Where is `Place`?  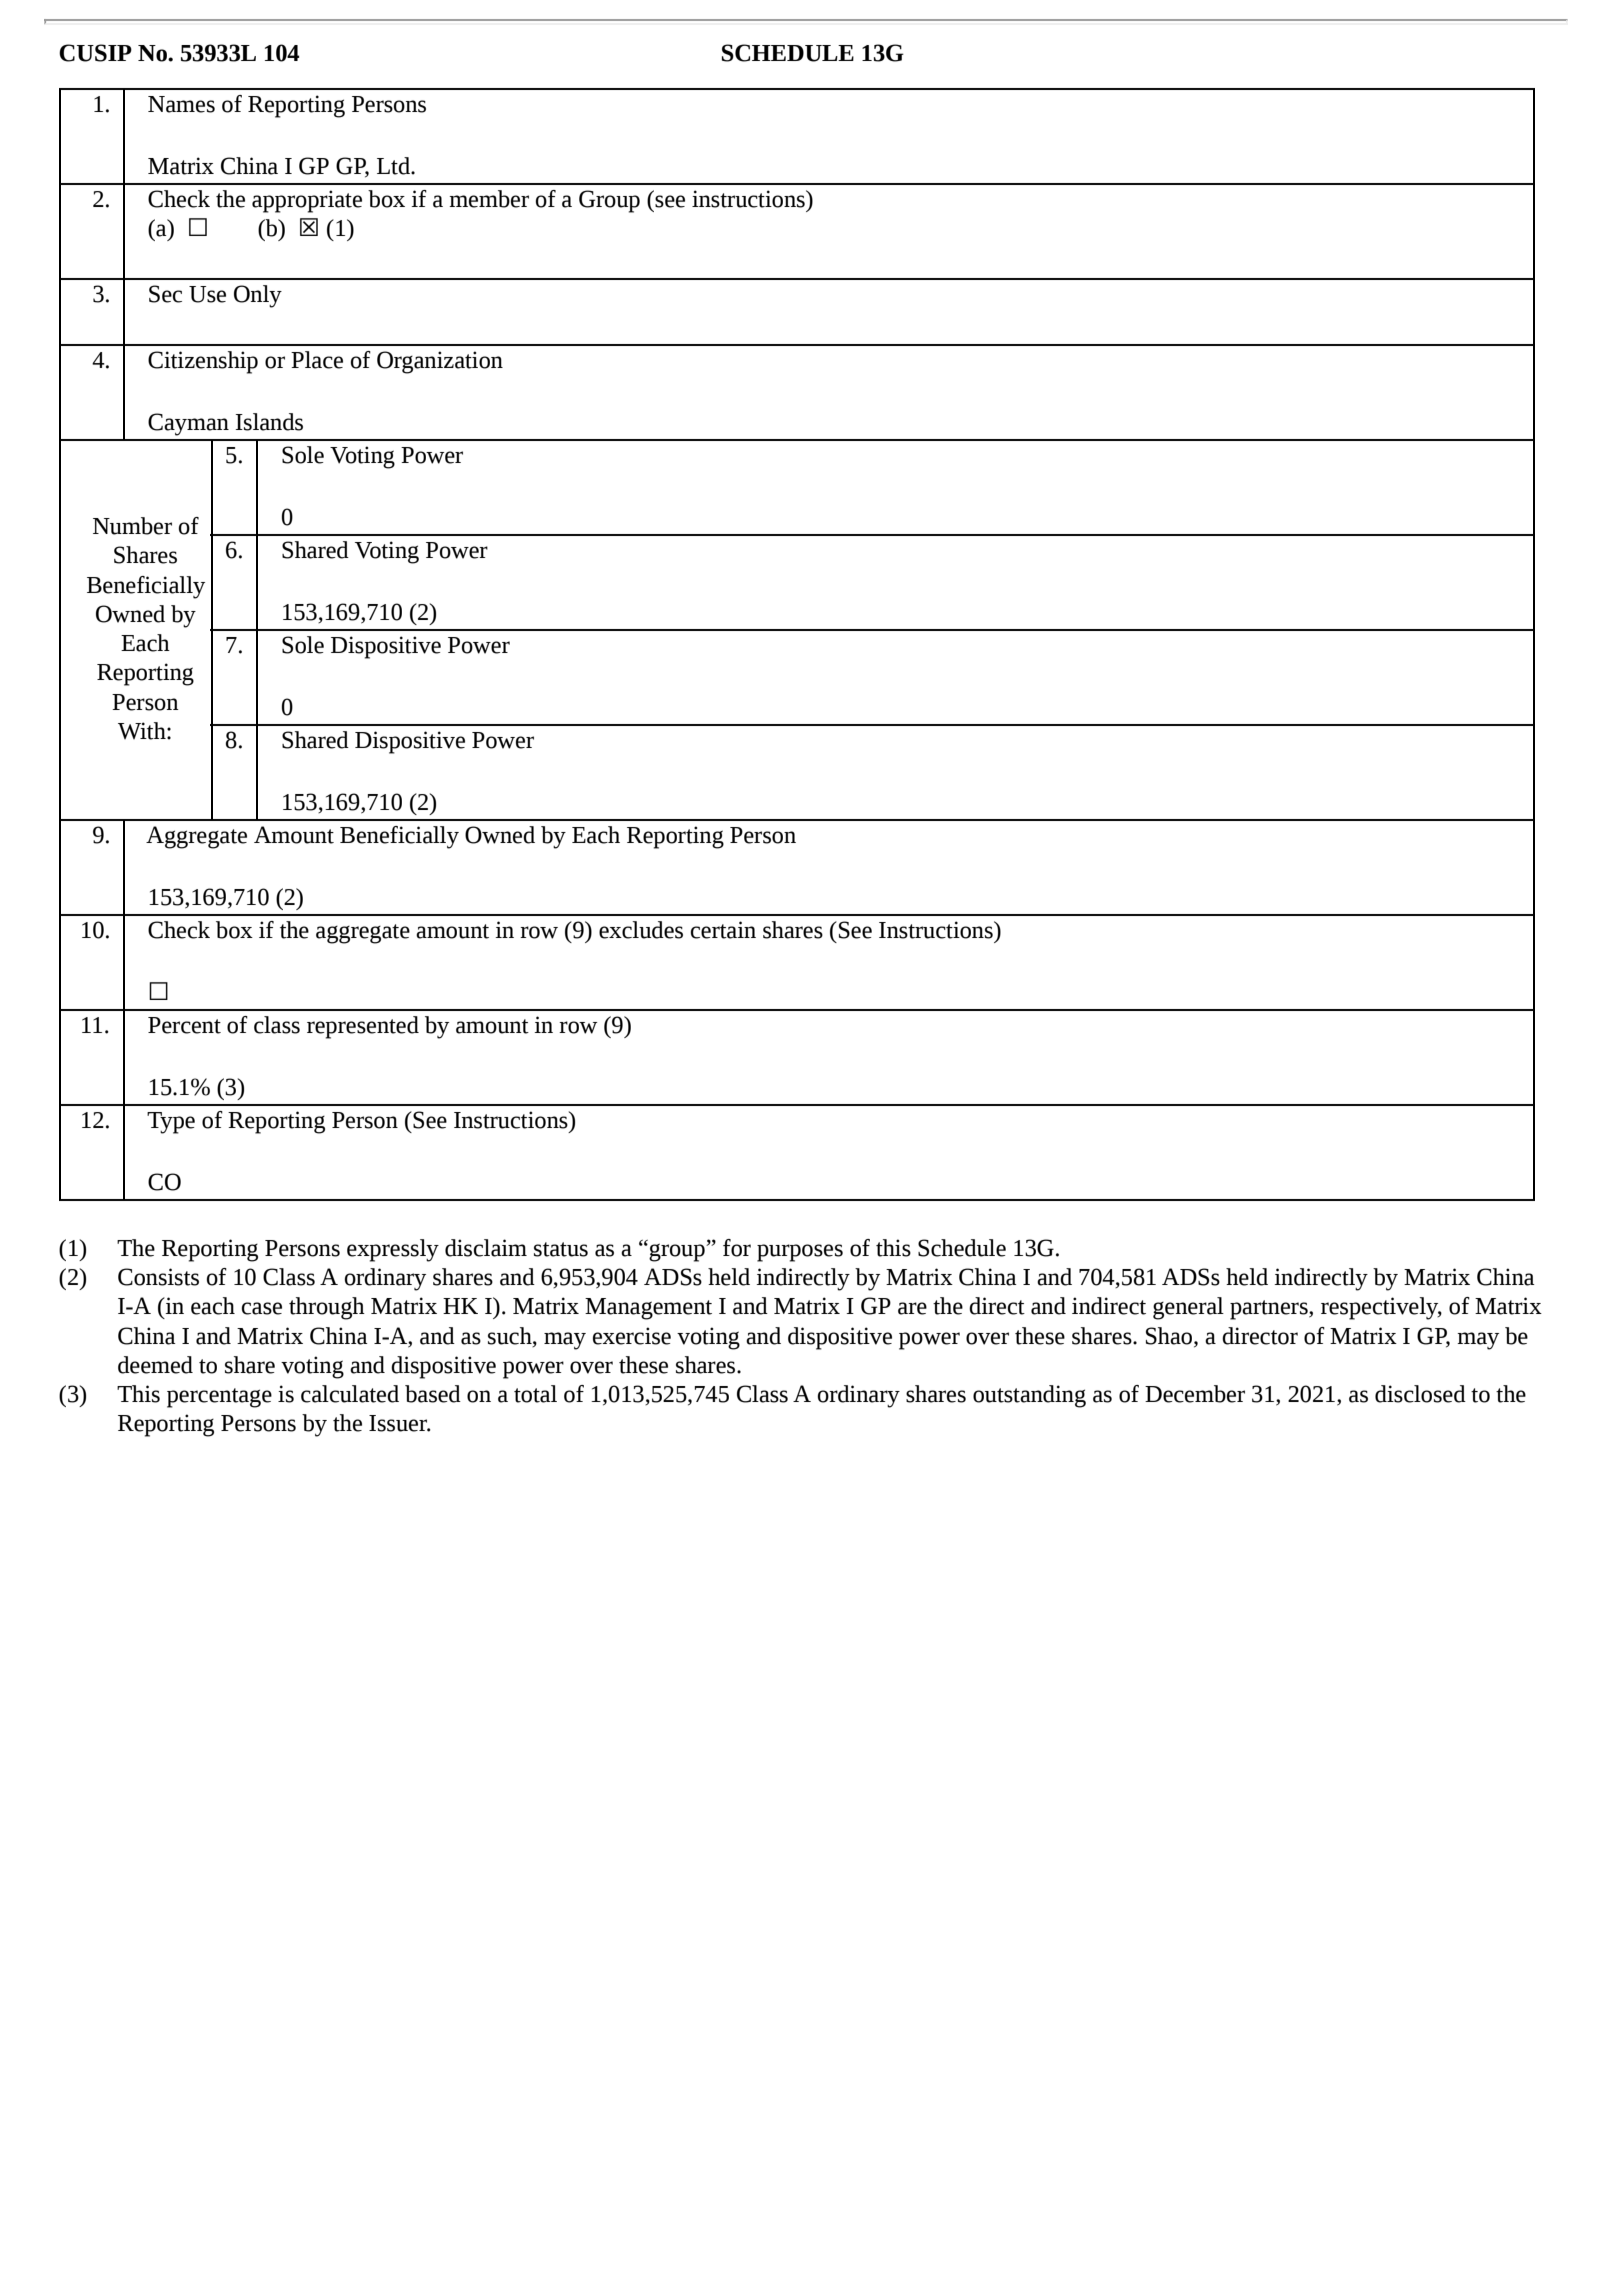 Place is located at coordinates (317, 360).
